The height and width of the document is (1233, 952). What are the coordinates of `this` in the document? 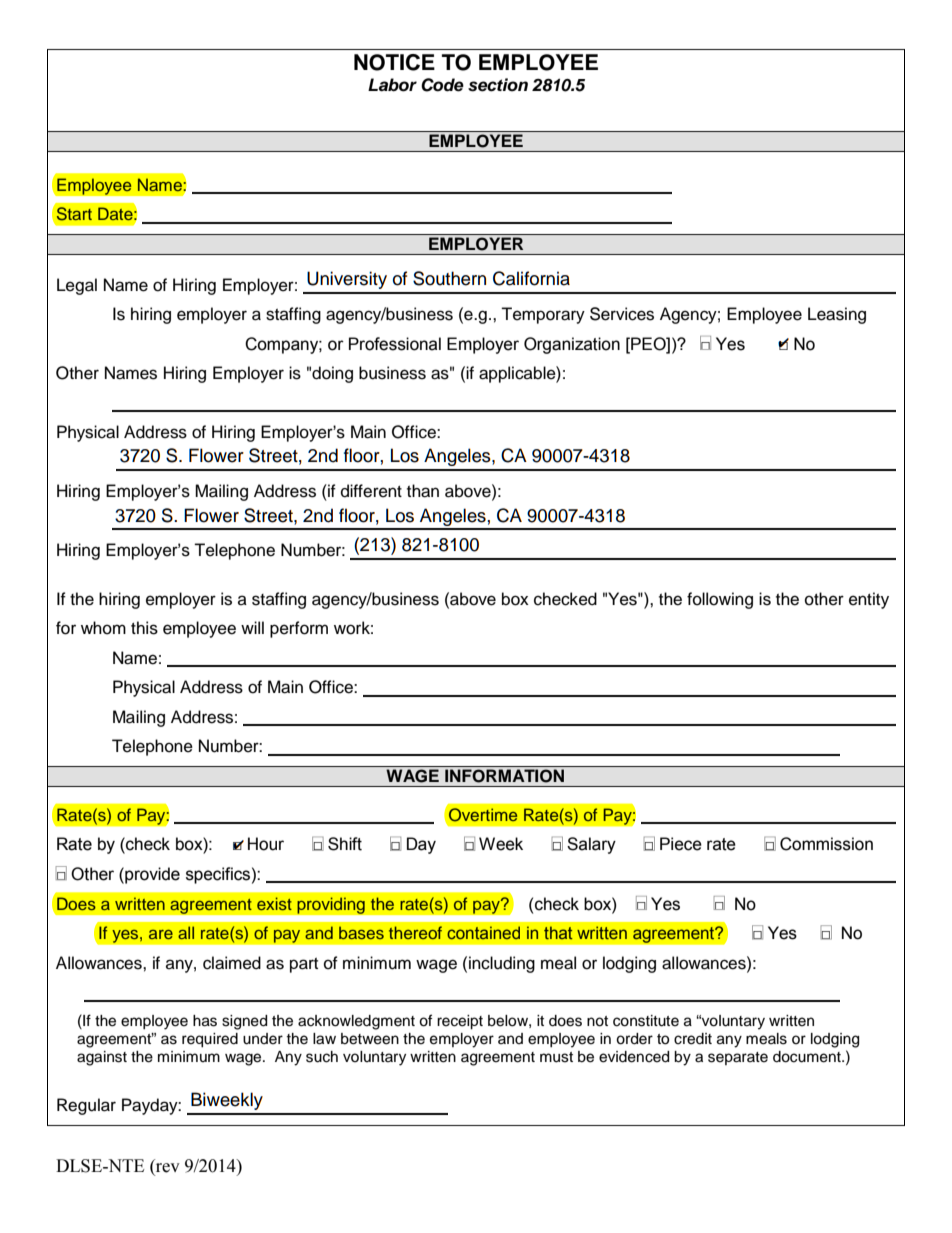 It's located at (144, 628).
